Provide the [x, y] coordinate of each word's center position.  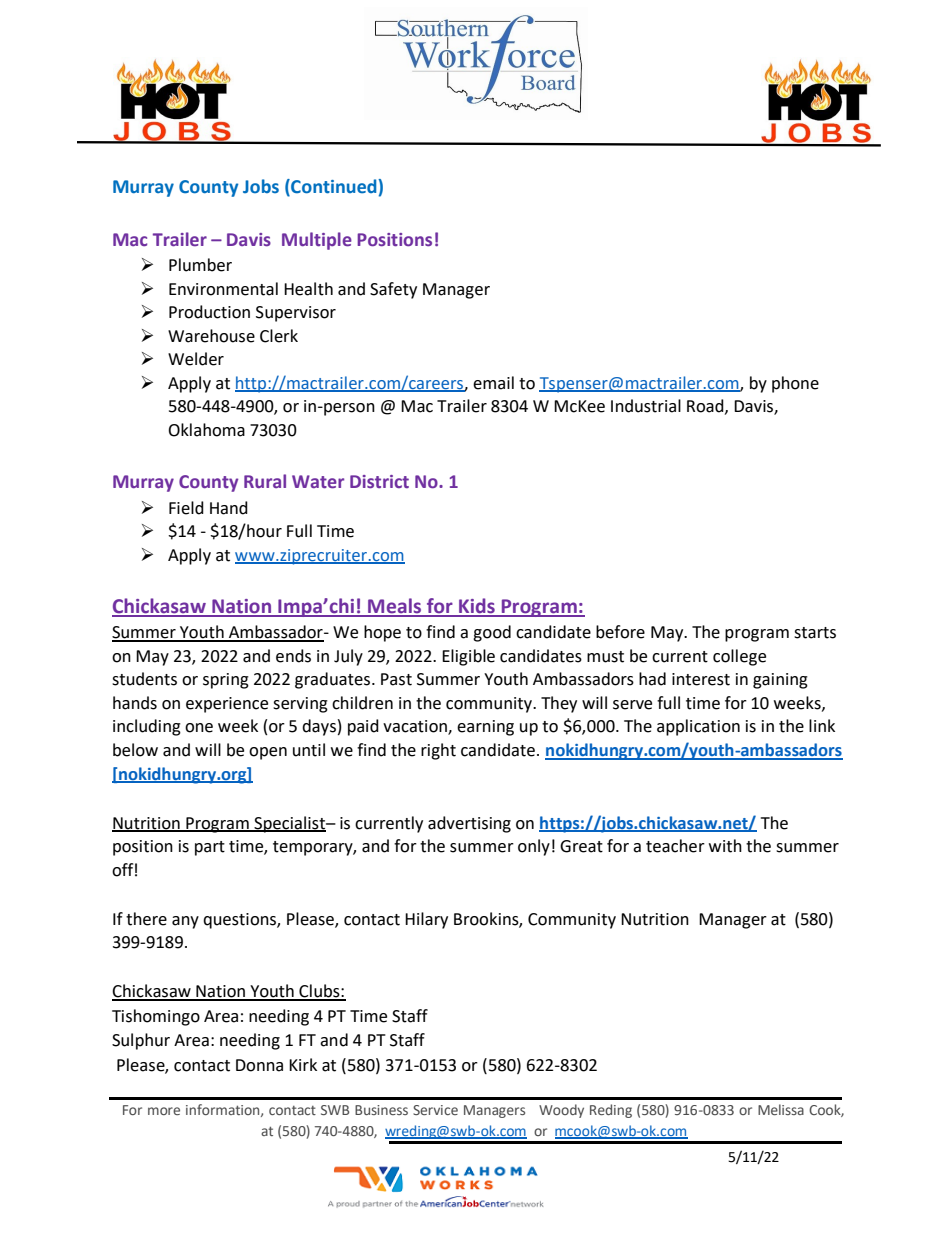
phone [795, 384]
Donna [259, 1065]
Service [435, 1110]
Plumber [200, 265]
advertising [469, 824]
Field [186, 508]
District [379, 481]
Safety [393, 290]
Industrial [646, 406]
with [725, 846]
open [268, 753]
